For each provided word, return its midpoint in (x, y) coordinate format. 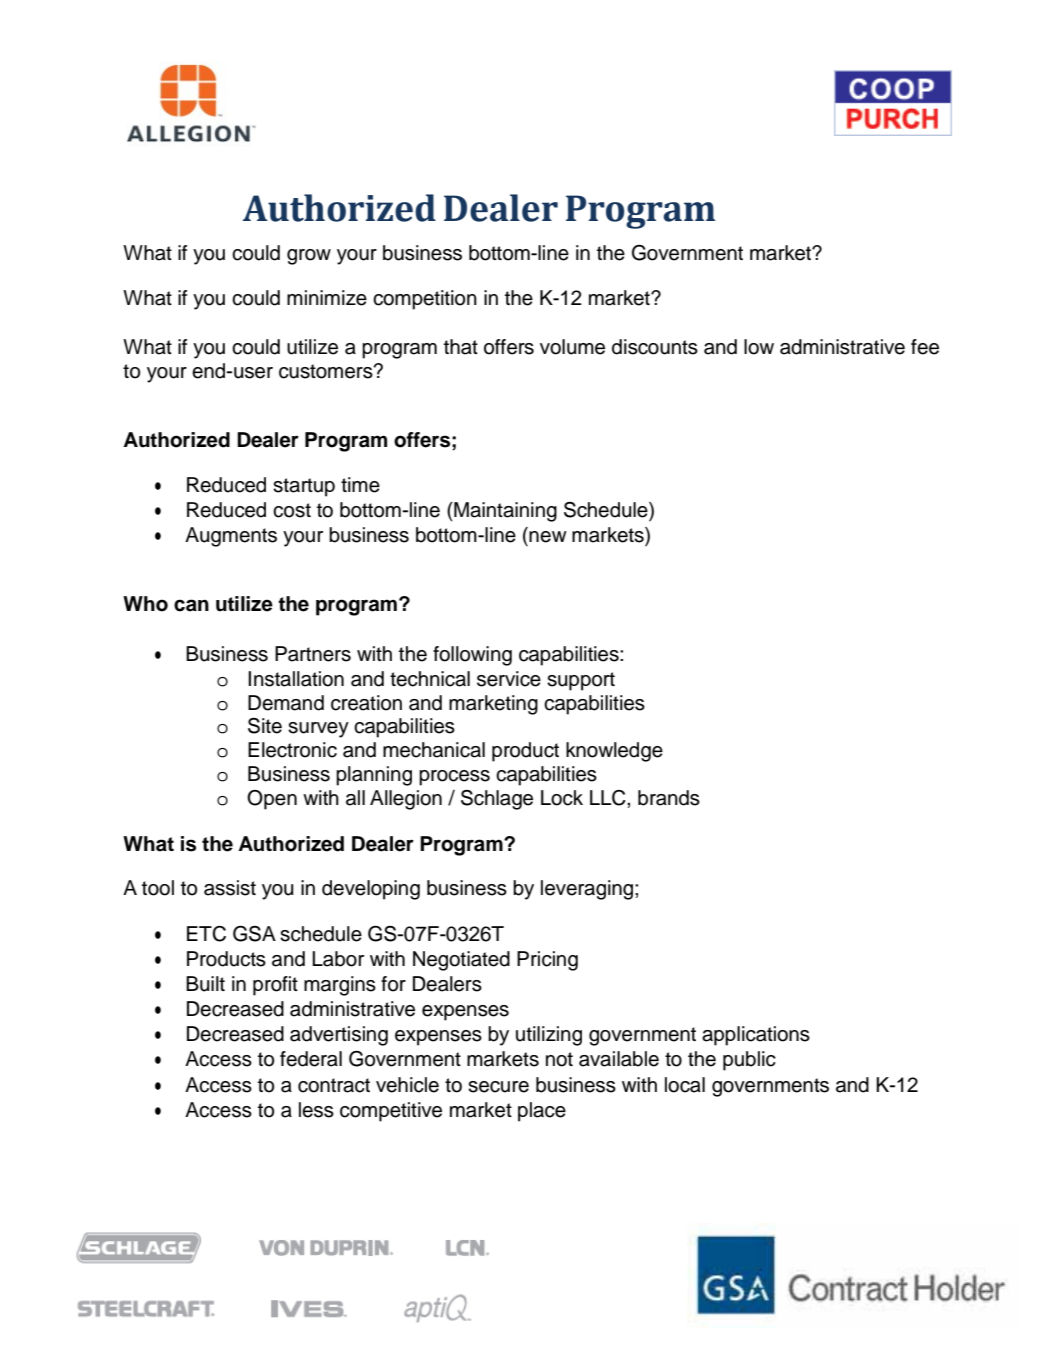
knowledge (614, 752)
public (749, 1061)
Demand (286, 703)
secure (498, 1087)
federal (311, 1059)
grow (309, 257)
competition (425, 300)
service (509, 679)
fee (925, 347)
